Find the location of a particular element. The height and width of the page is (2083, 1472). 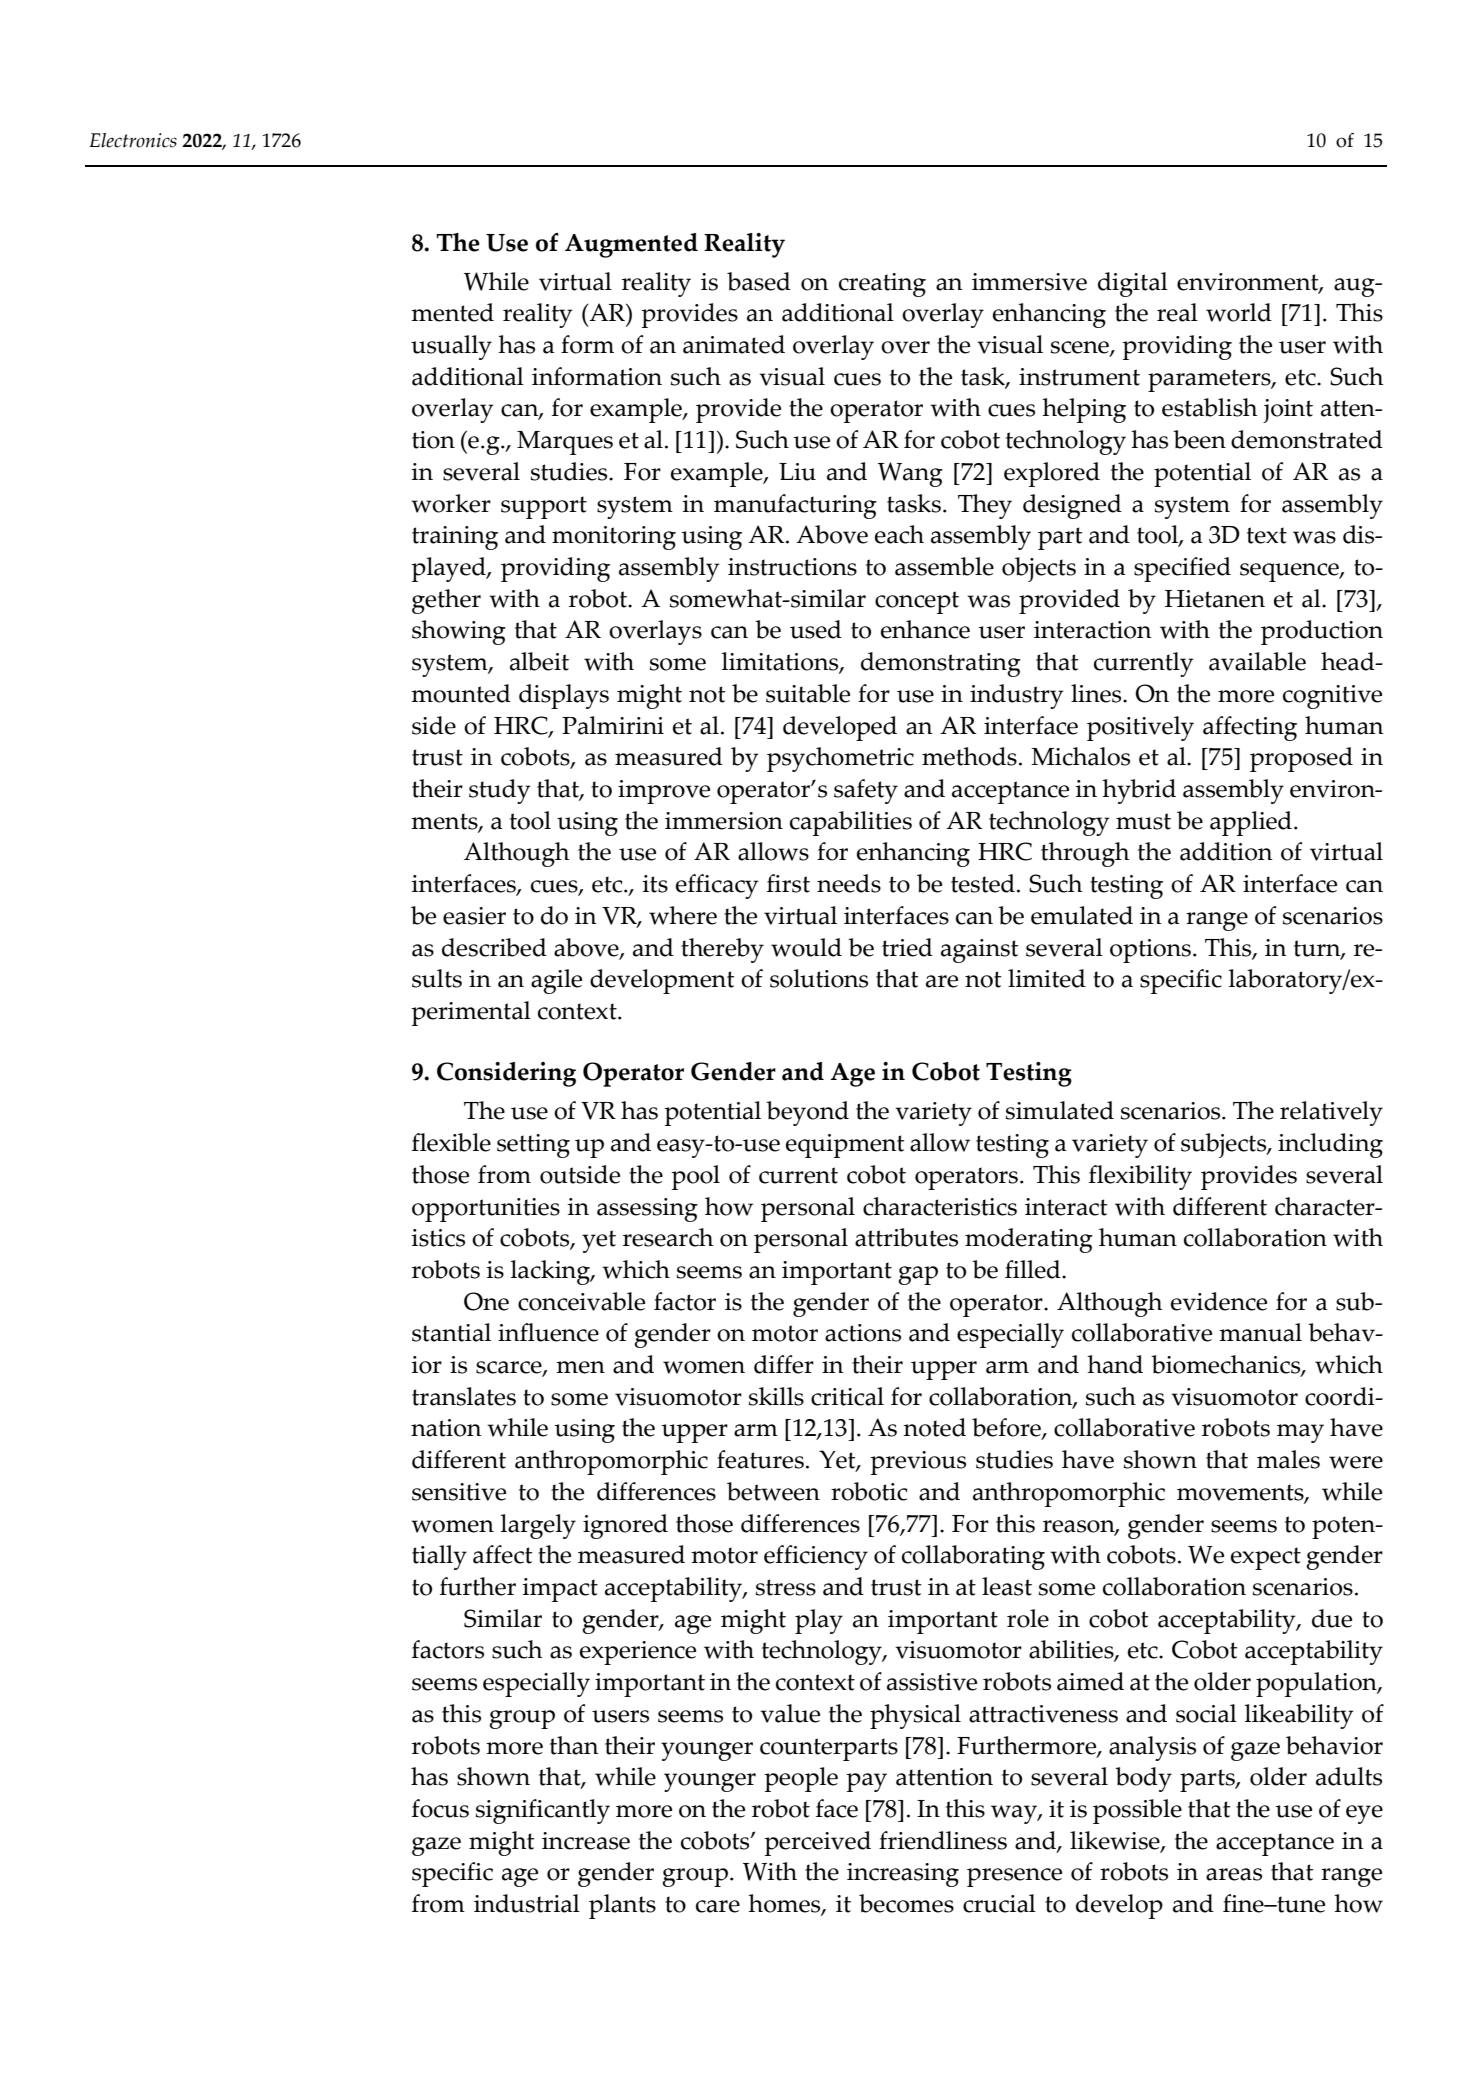

flexible is located at coordinates (451, 1142).
